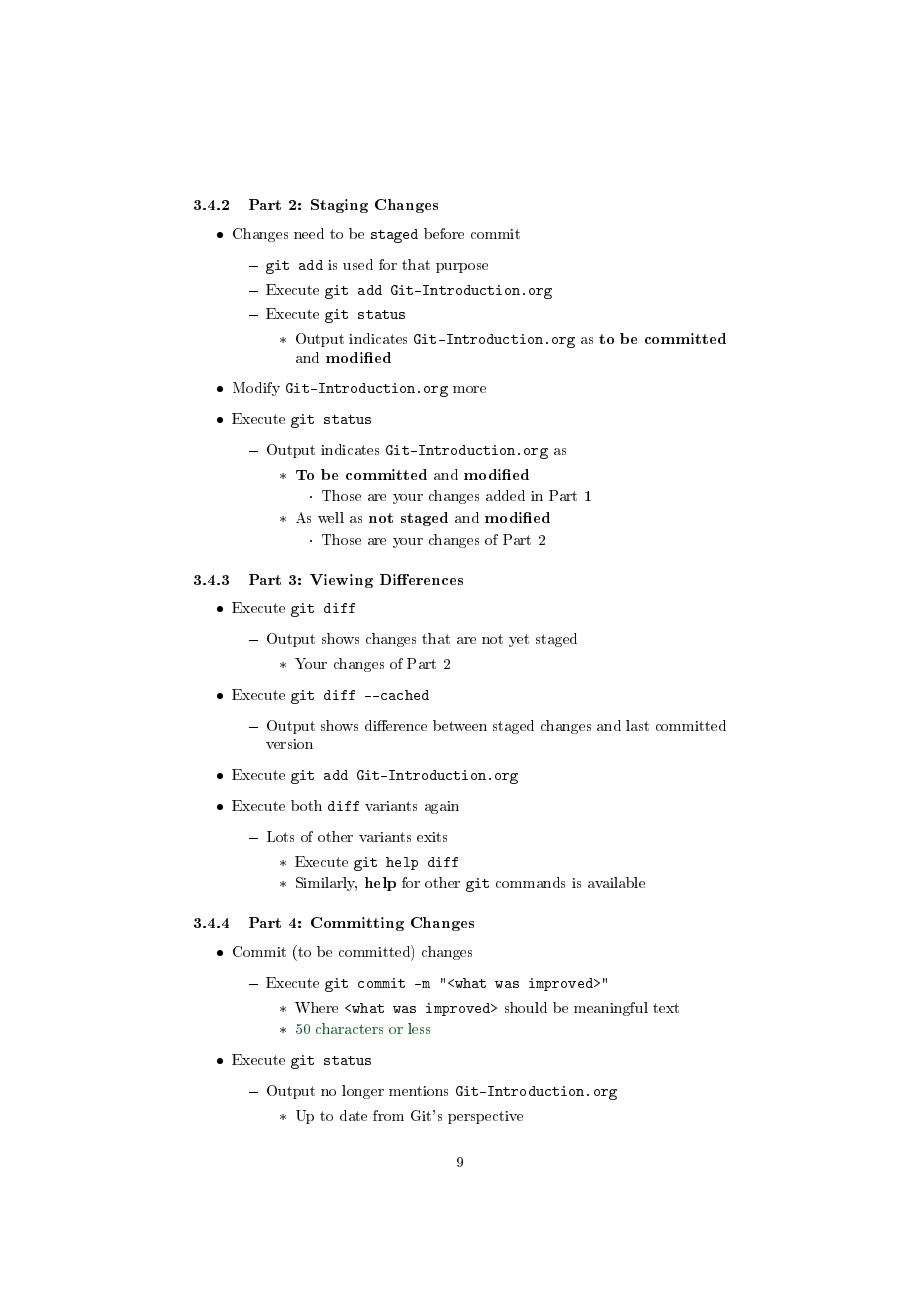 The height and width of the screenshot is (1308, 924). Describe the element at coordinates (637, 725) in the screenshot. I see `last` at that location.
